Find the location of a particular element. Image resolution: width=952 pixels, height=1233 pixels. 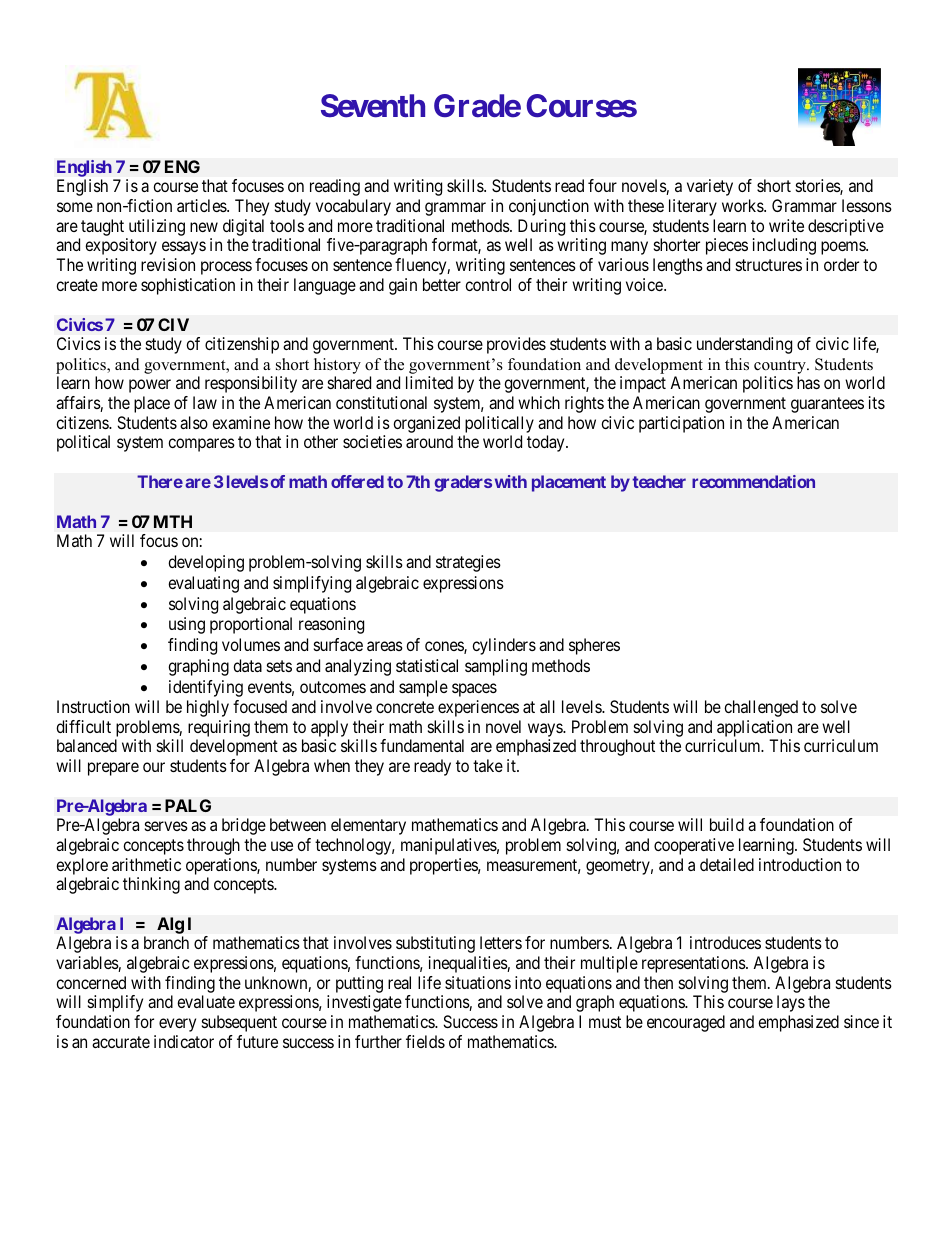

every is located at coordinates (177, 1025).
